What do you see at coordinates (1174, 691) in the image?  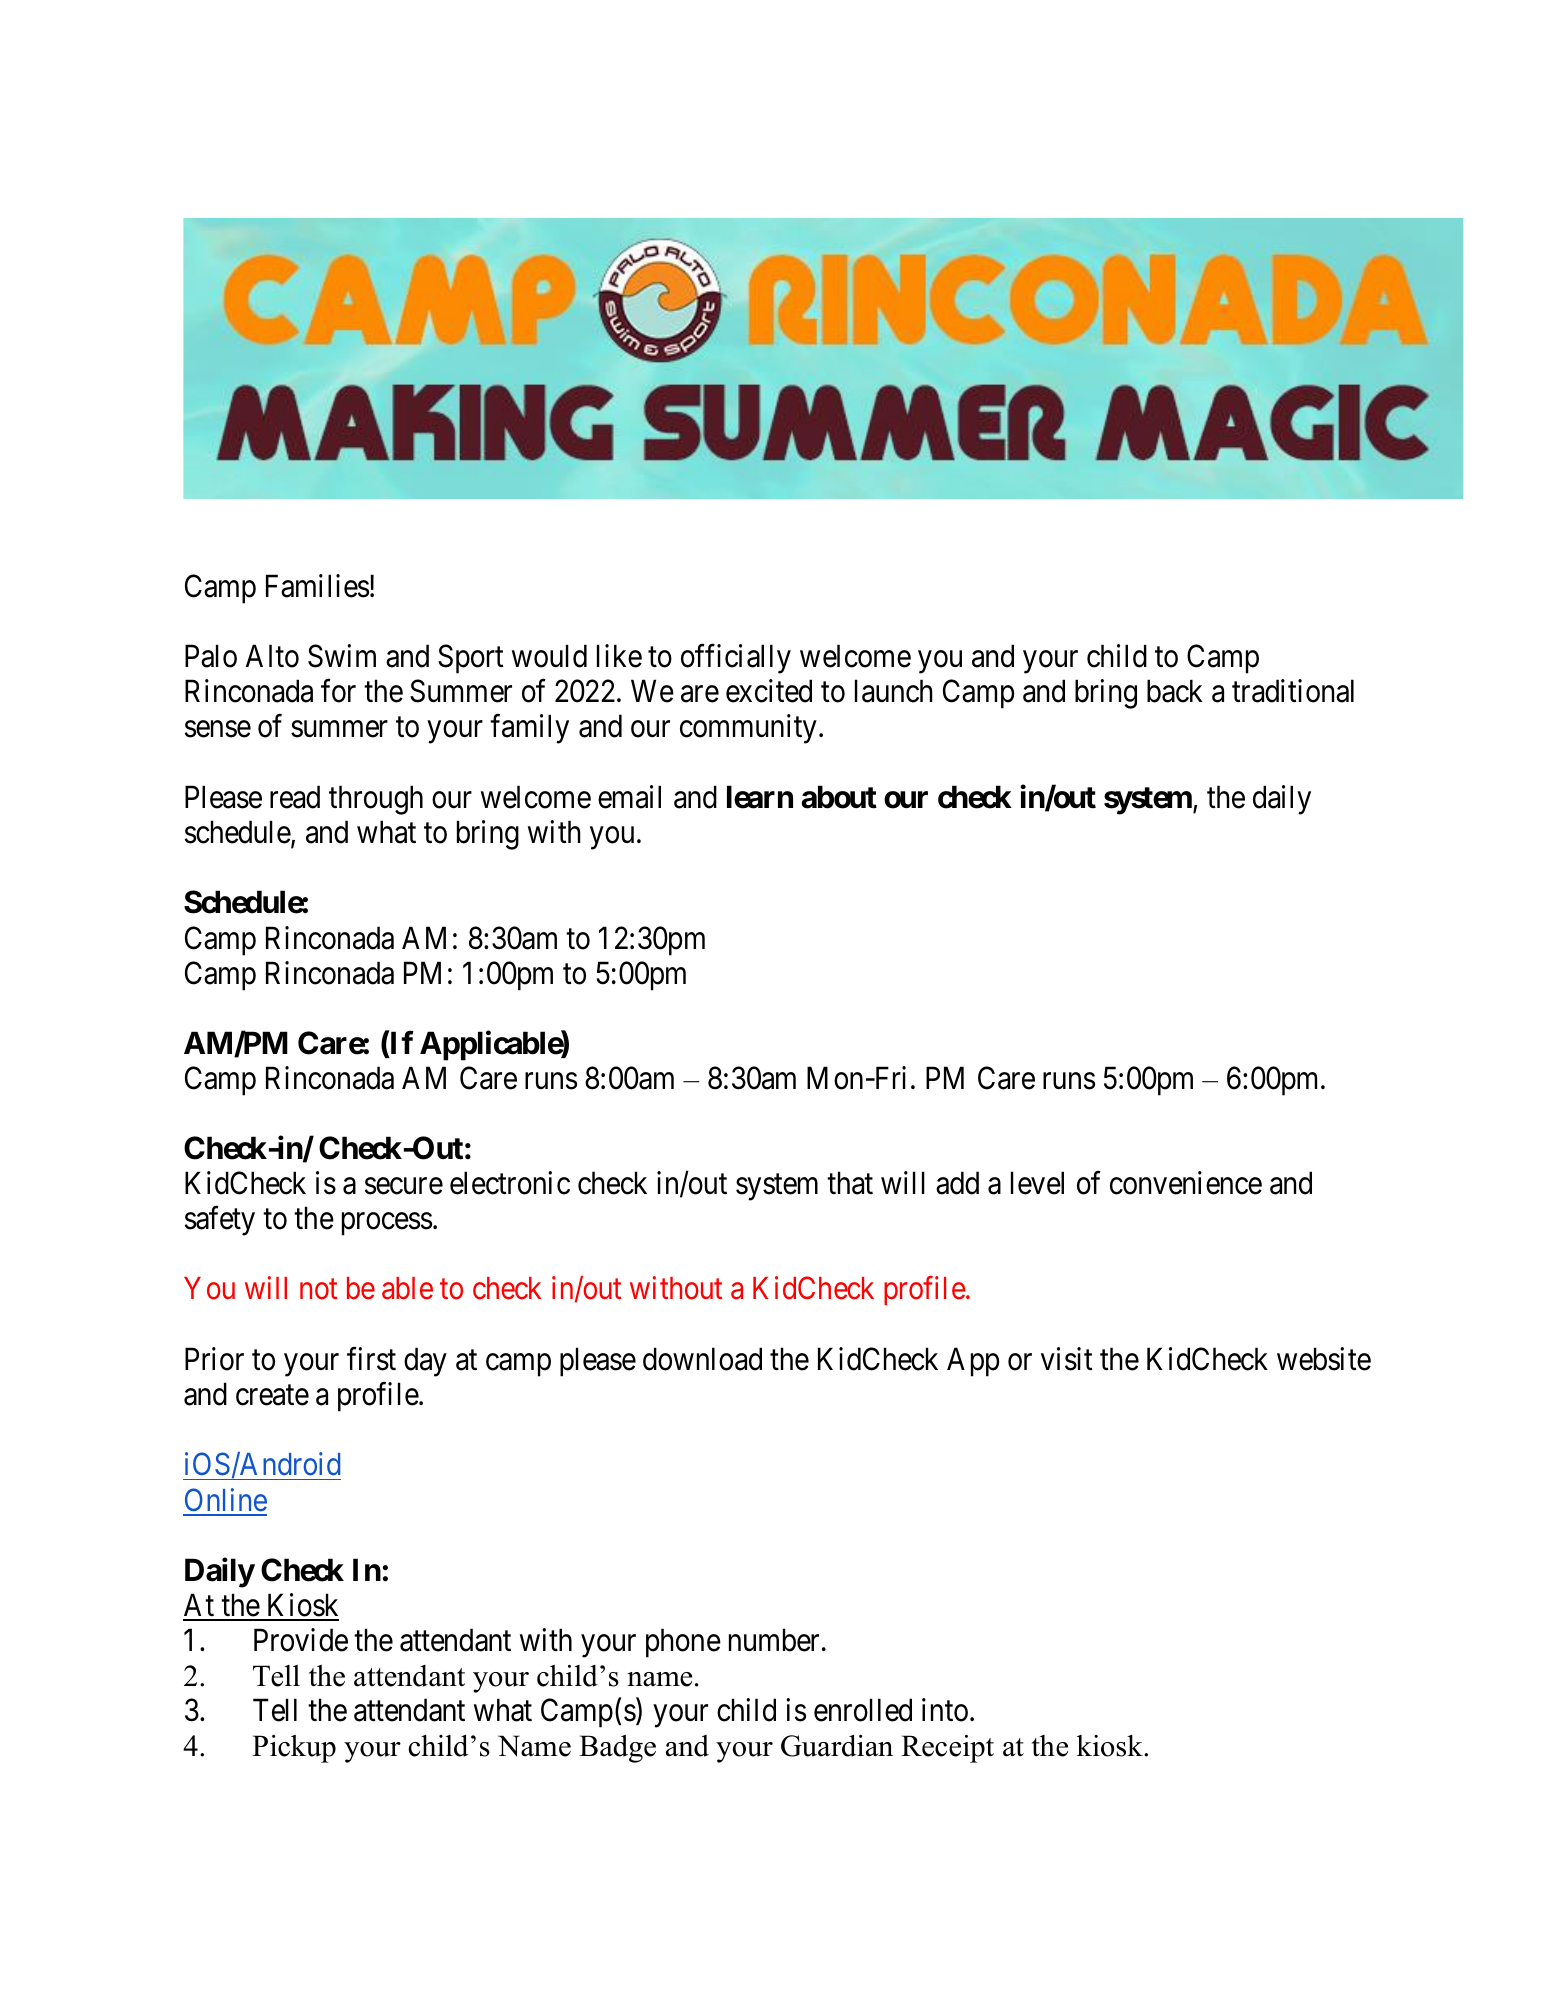 I see `back` at bounding box center [1174, 691].
